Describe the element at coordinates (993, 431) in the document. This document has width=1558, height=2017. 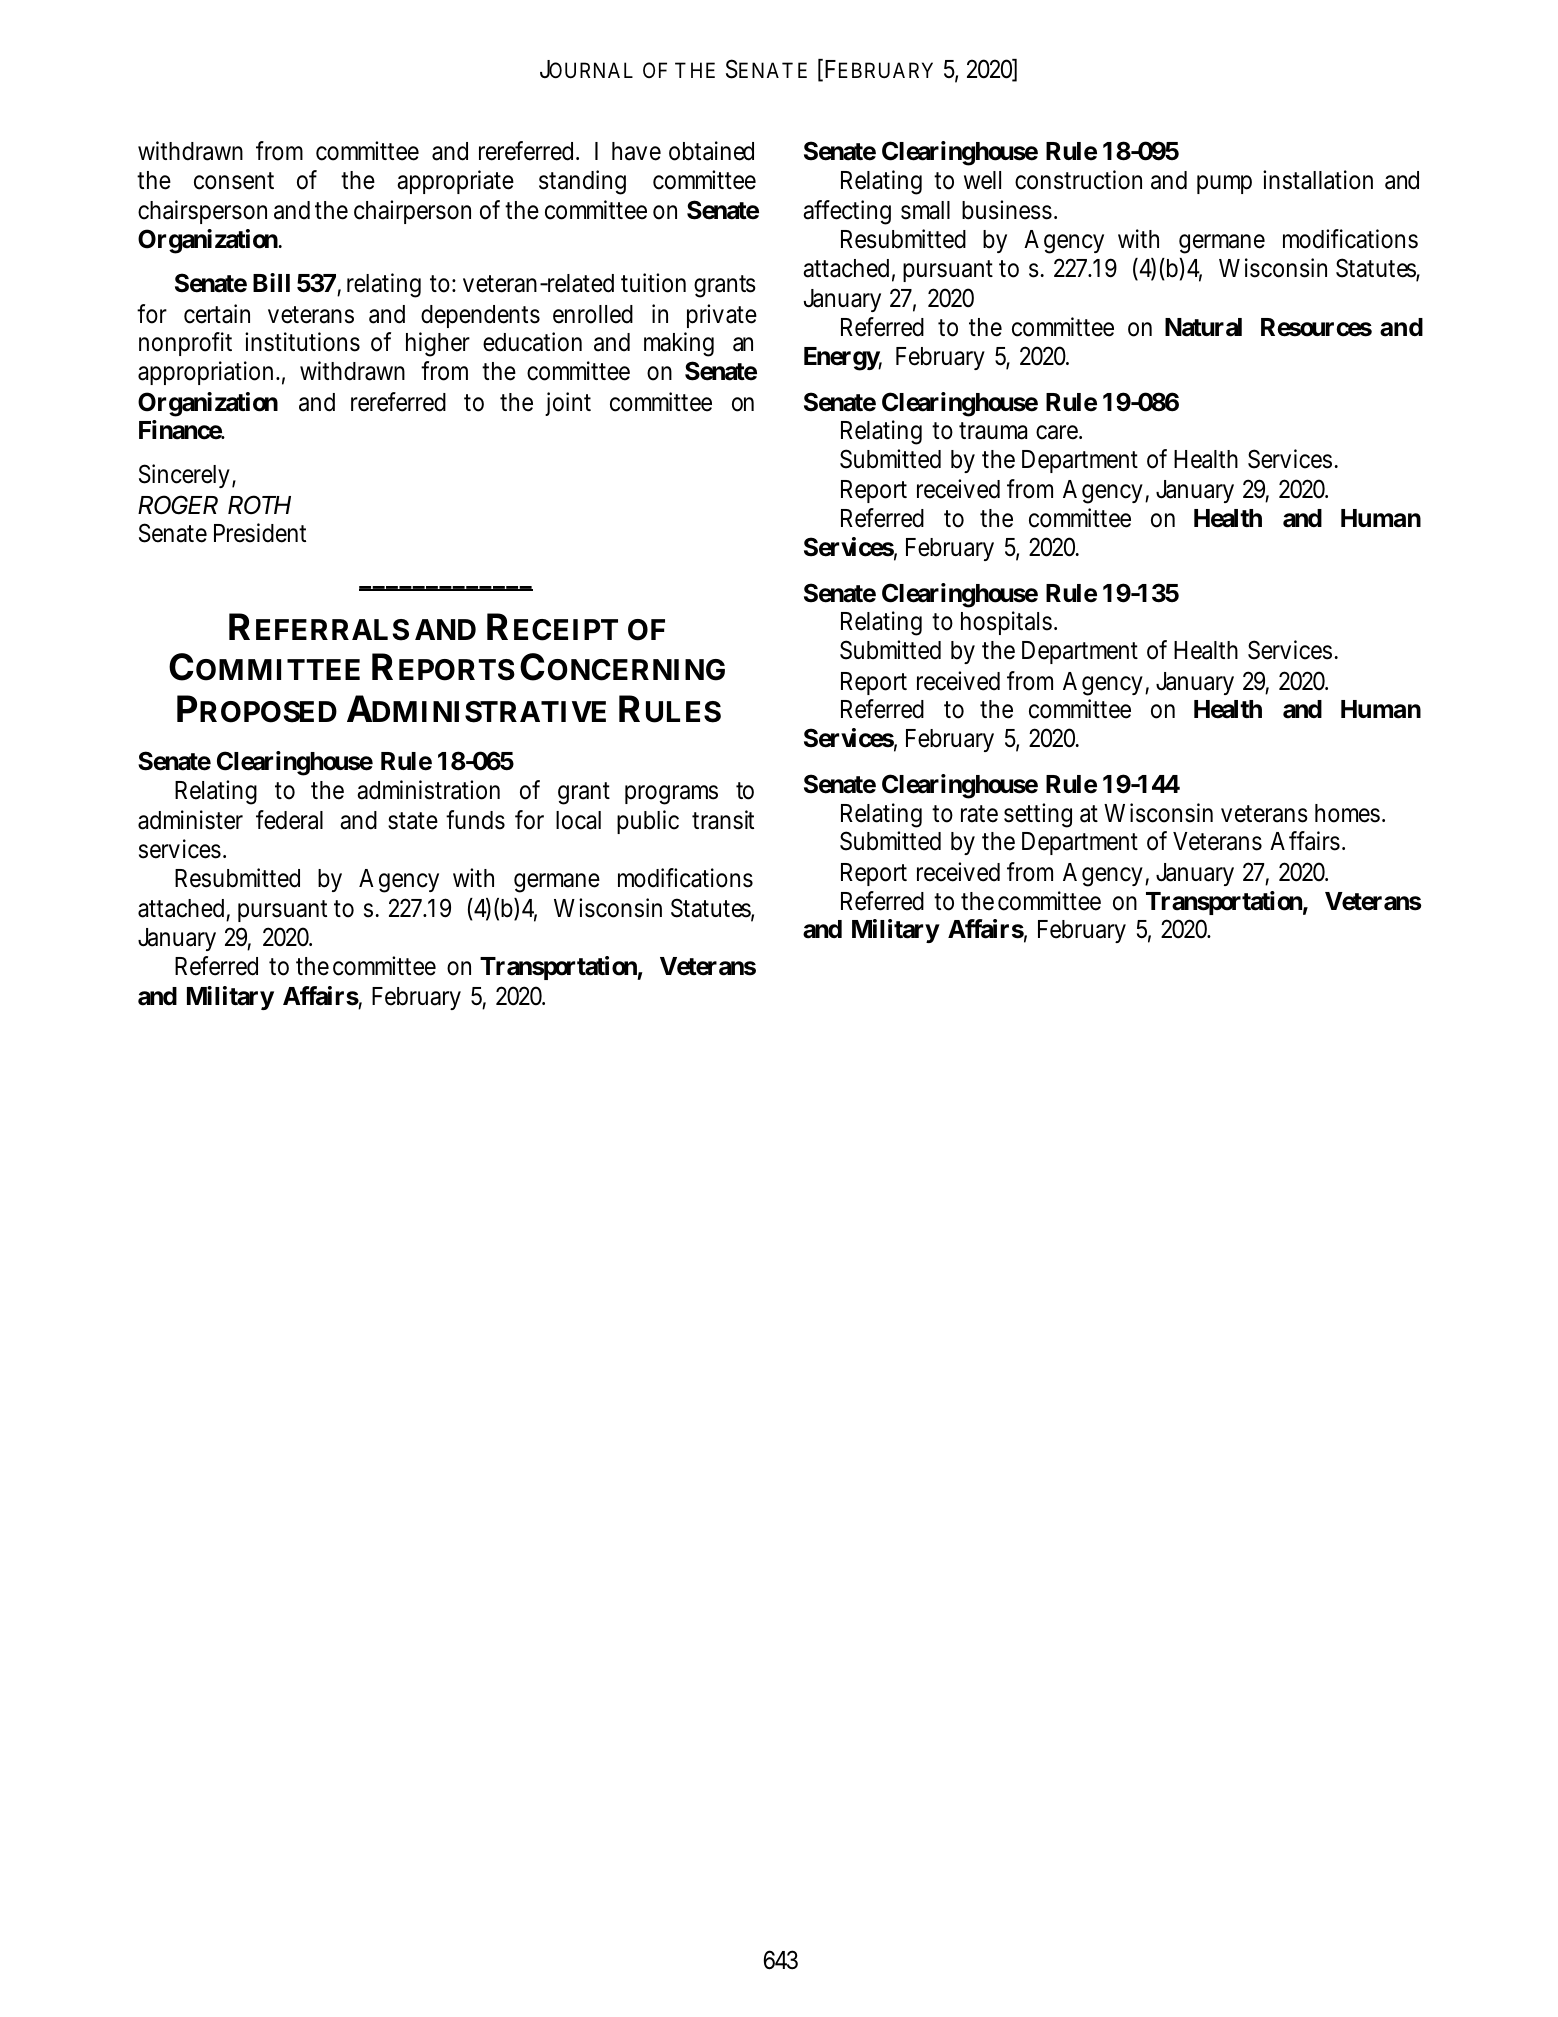
I see `trauma` at that location.
